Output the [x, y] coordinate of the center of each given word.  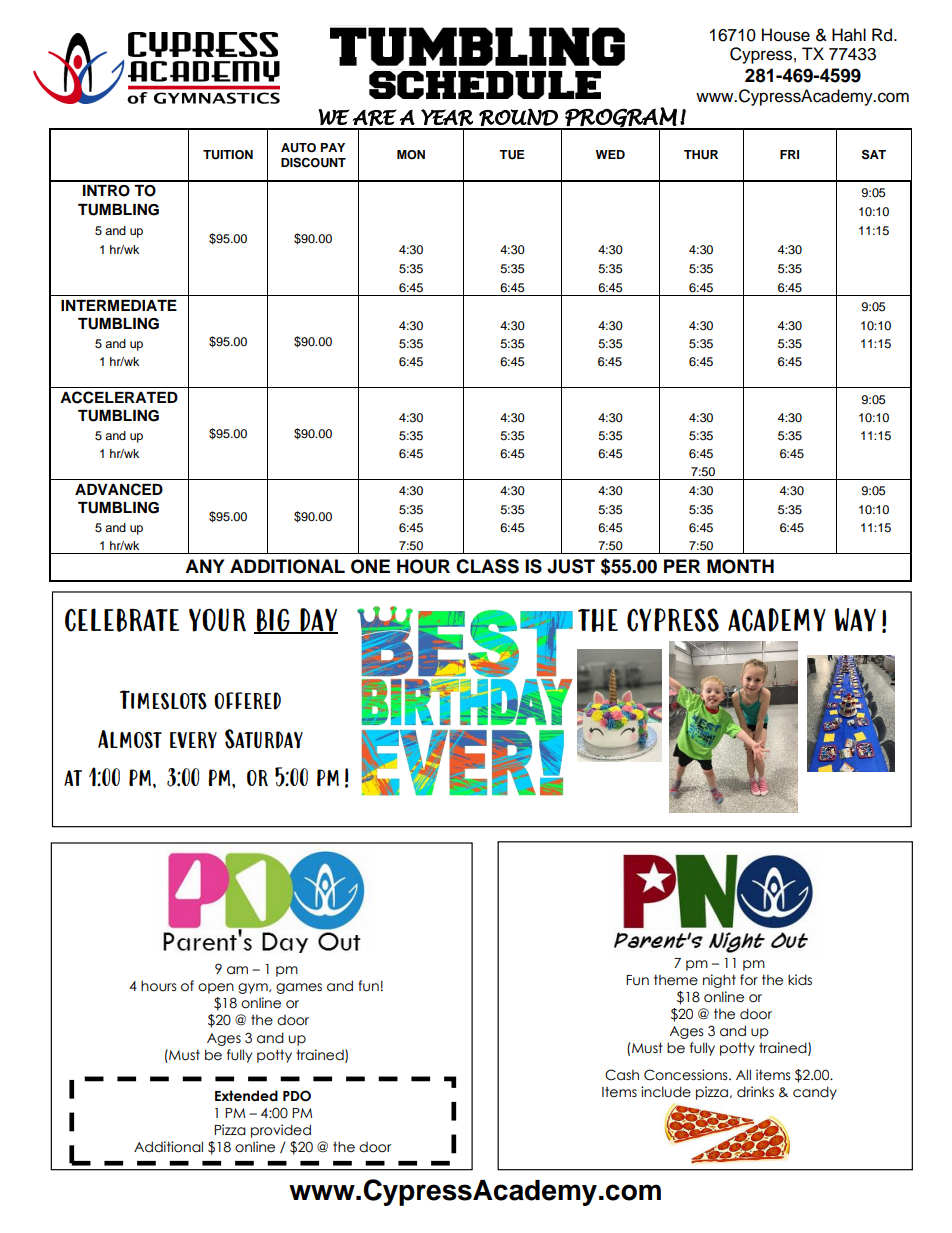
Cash [622, 1075]
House [786, 35]
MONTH [740, 566]
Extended [246, 1096]
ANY [204, 566]
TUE [512, 155]
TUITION [228, 155]
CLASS [487, 566]
